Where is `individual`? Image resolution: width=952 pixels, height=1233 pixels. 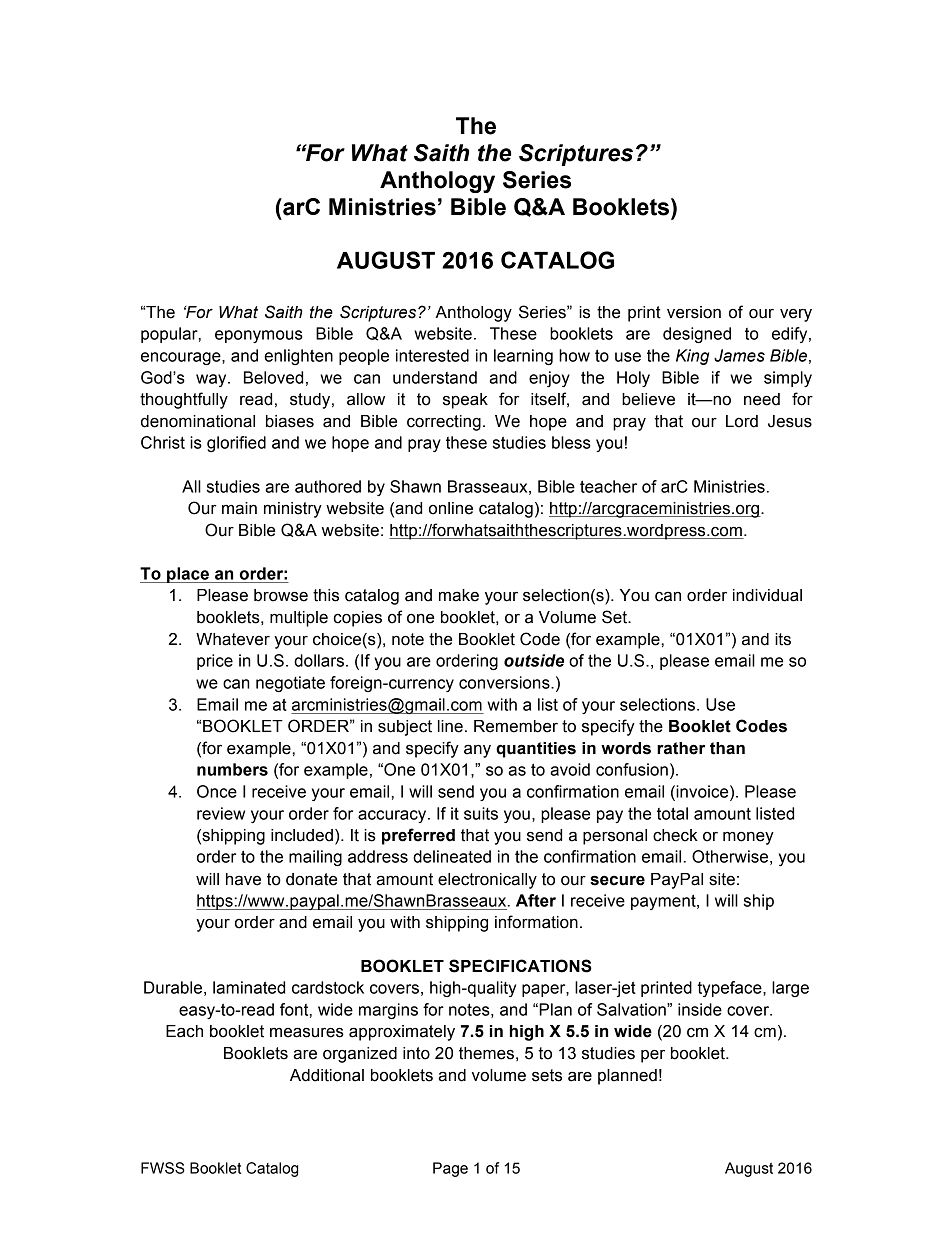
individual is located at coordinates (767, 595).
